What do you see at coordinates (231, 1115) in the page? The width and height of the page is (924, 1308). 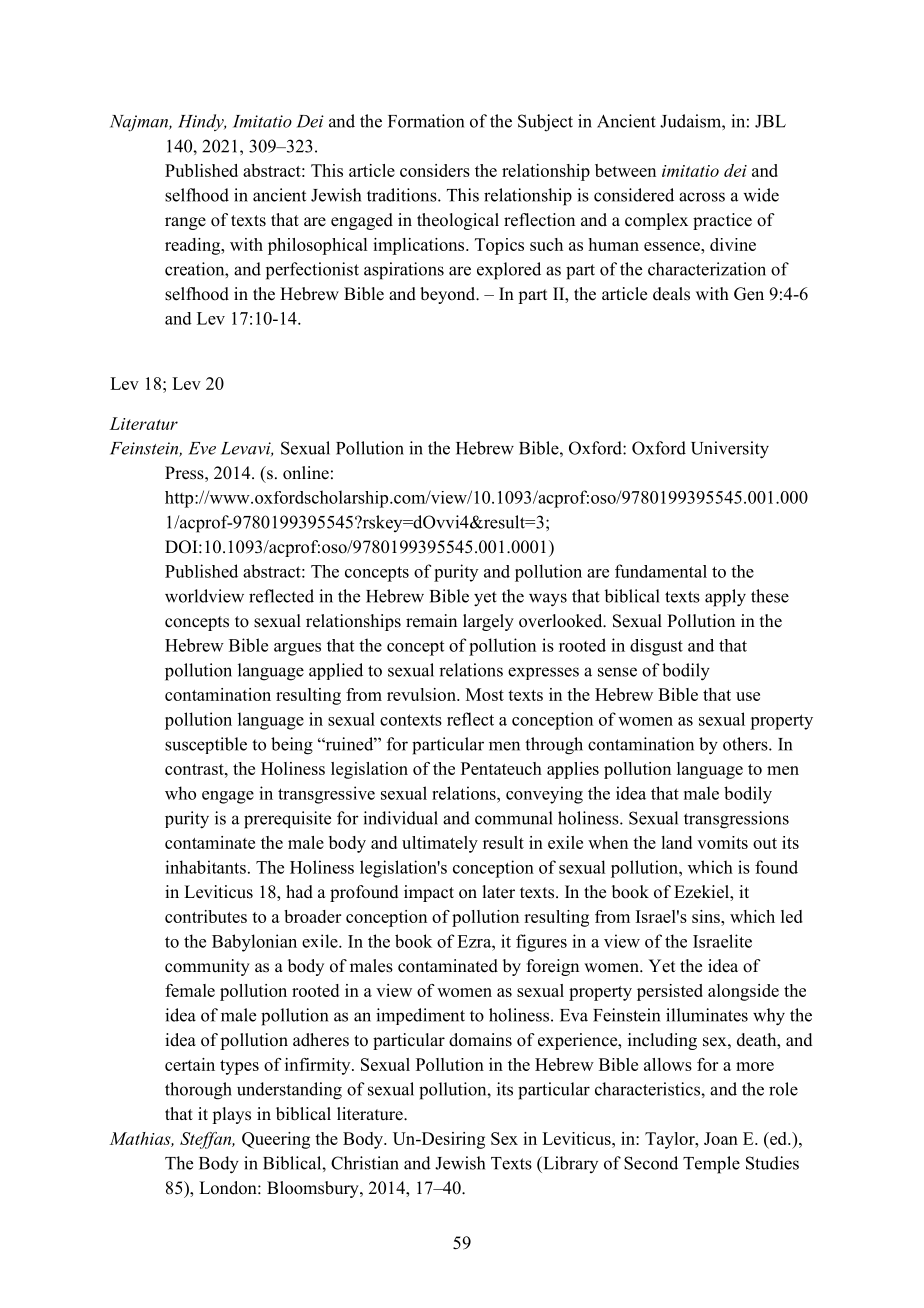 I see `plays` at bounding box center [231, 1115].
